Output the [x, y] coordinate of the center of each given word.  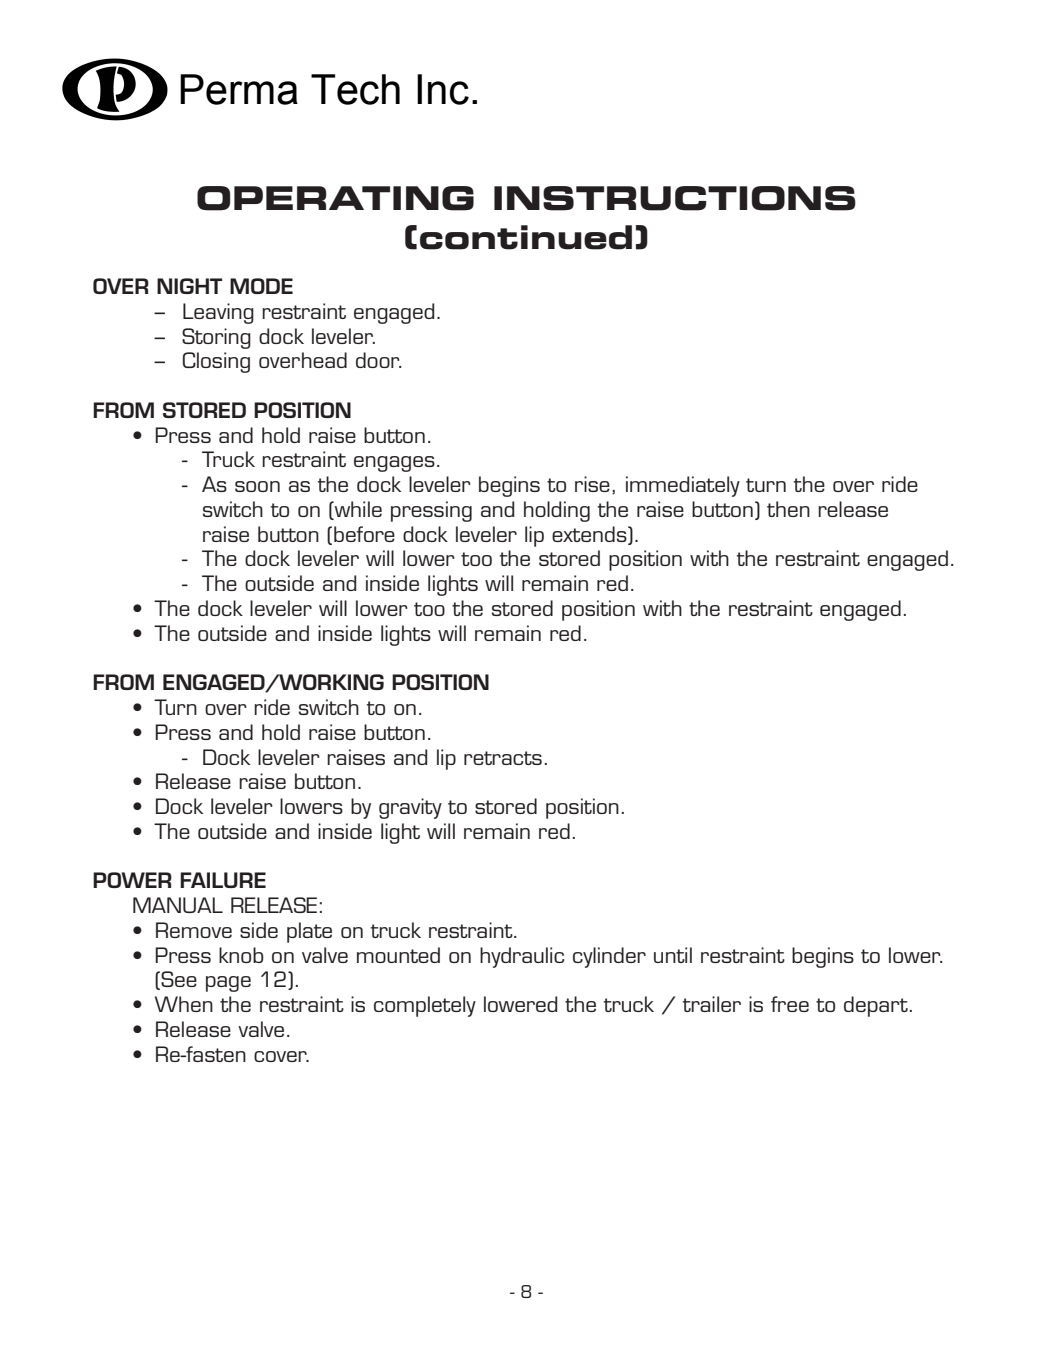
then [788, 509]
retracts [503, 758]
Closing [216, 362]
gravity [410, 808]
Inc [443, 89]
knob [241, 955]
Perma [239, 89]
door [379, 360]
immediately [683, 486]
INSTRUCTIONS [675, 198]
